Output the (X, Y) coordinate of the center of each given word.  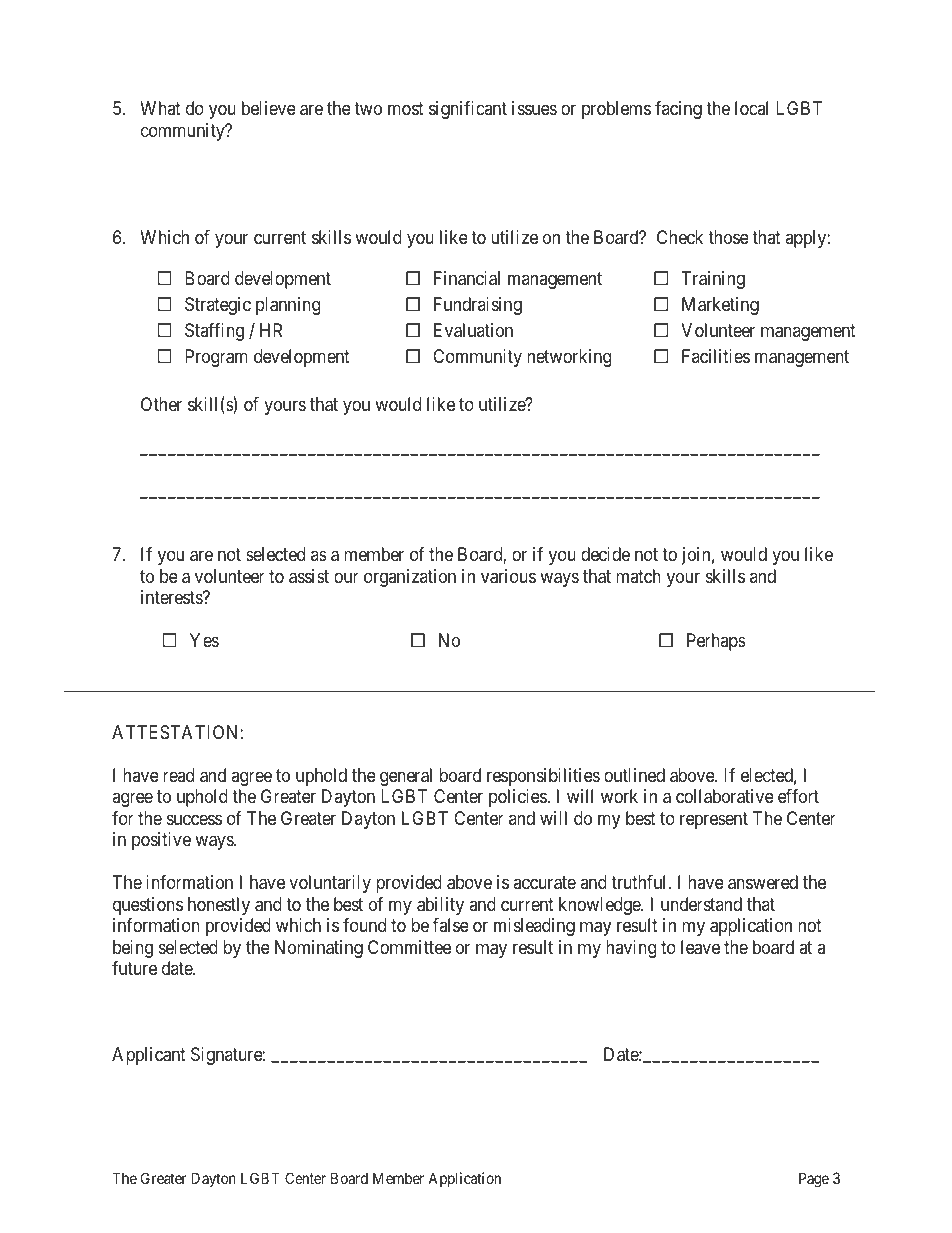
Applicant (149, 1056)
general (406, 777)
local (751, 108)
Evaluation (473, 330)
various (508, 576)
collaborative (725, 796)
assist (309, 576)
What (160, 108)
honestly (219, 906)
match (638, 576)
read (178, 775)
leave (700, 947)
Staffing (214, 332)
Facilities (716, 356)
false (451, 925)
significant (468, 110)
